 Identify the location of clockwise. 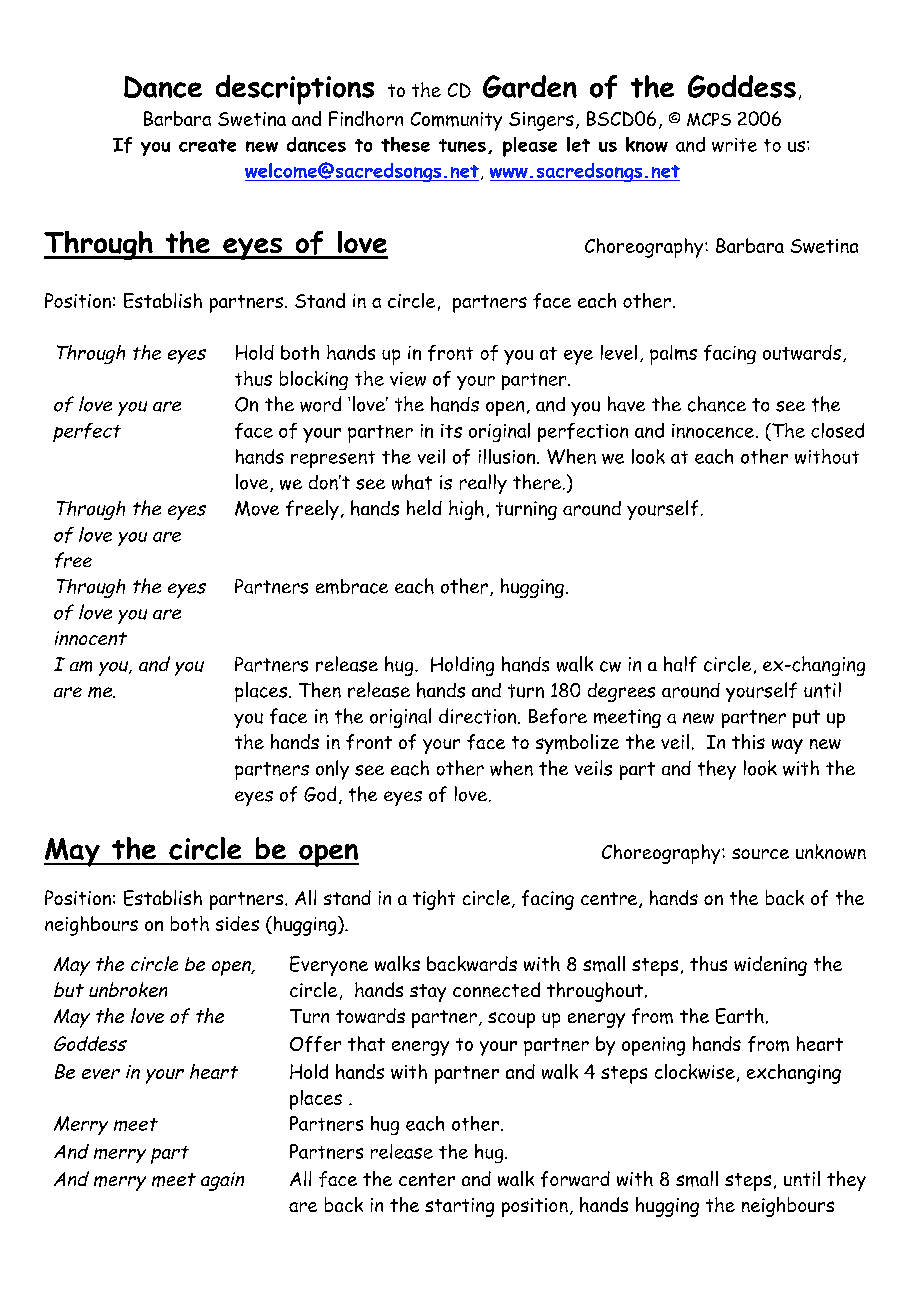
(695, 1071).
